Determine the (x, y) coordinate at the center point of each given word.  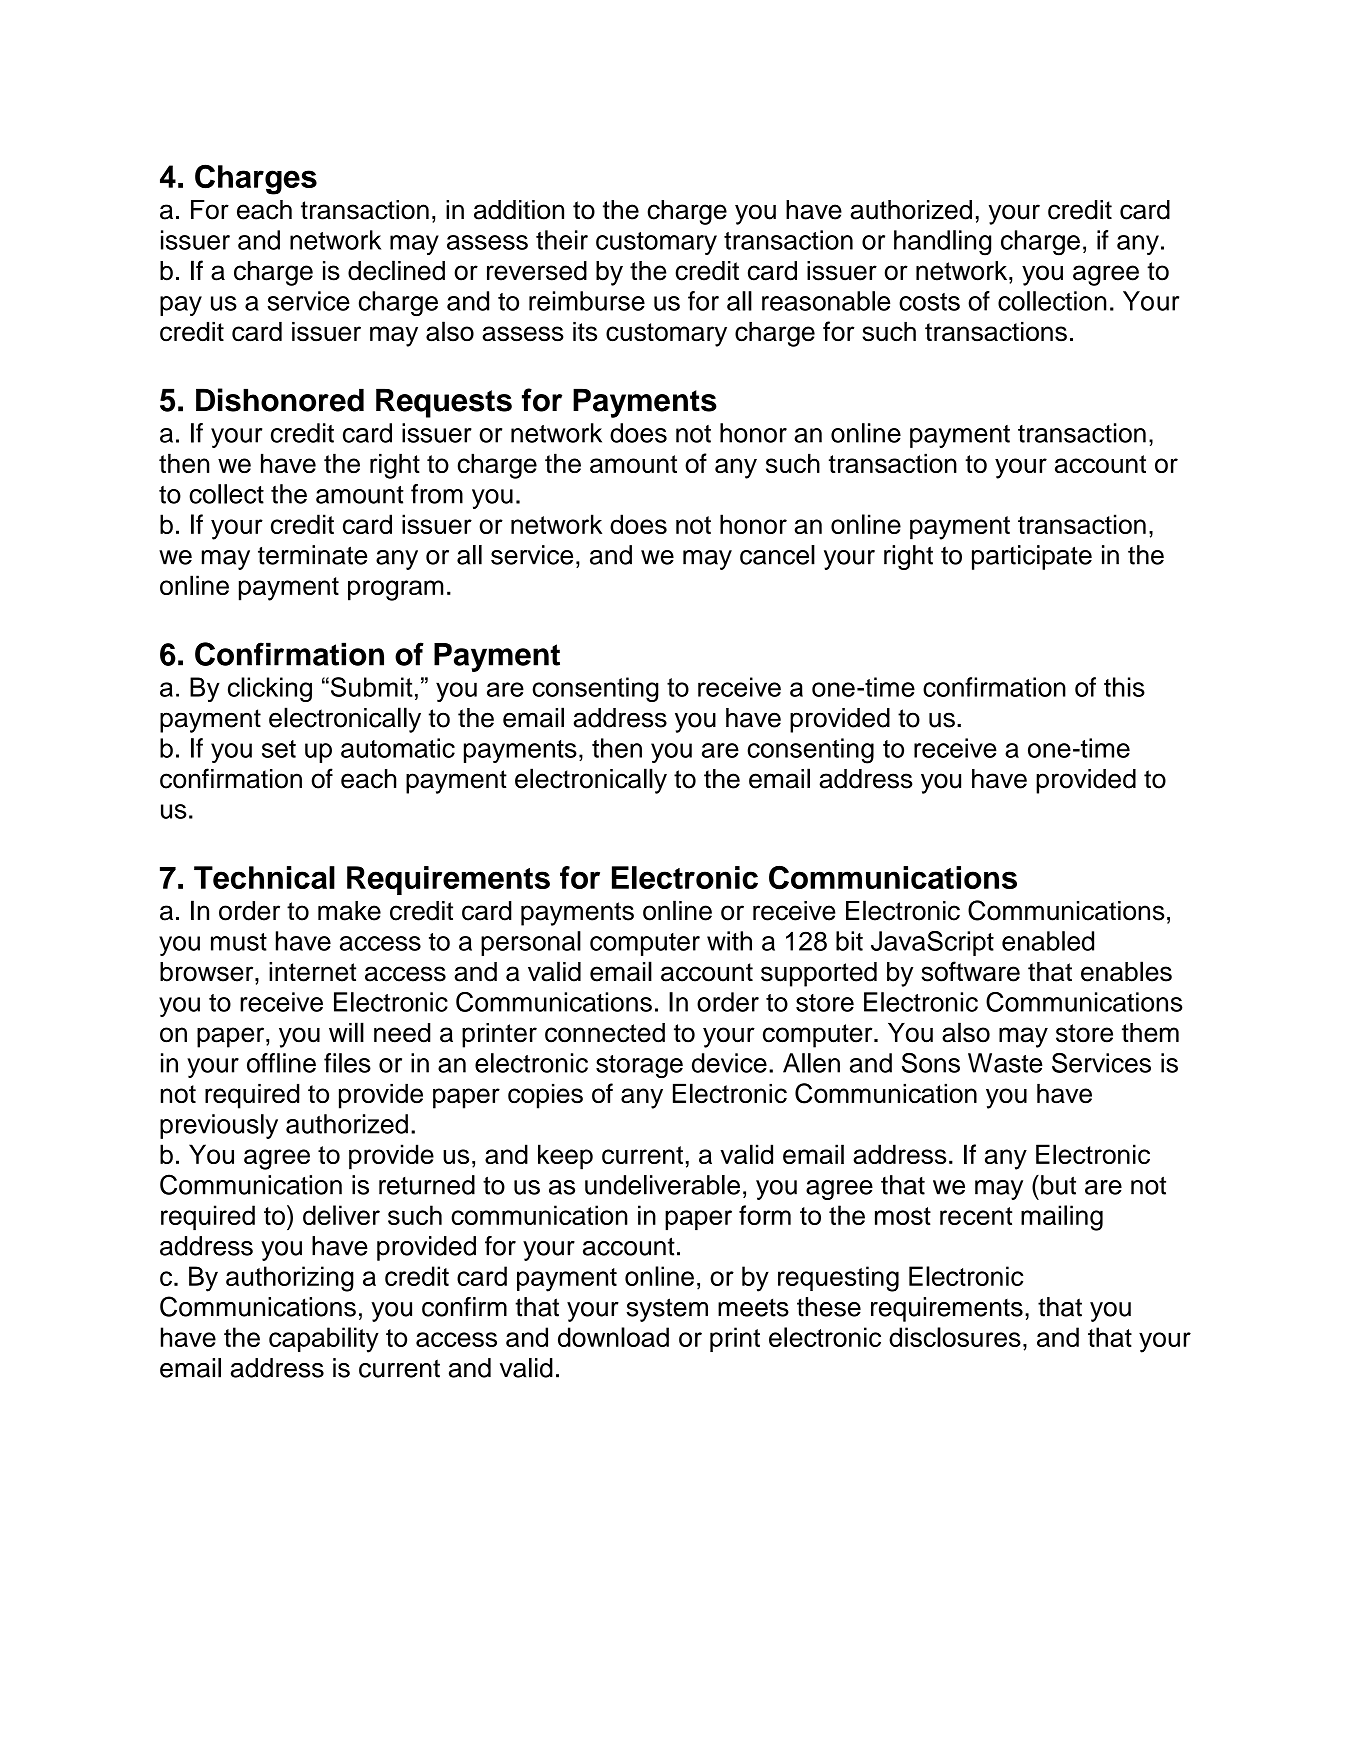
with (729, 941)
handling (942, 243)
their (562, 240)
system (667, 1310)
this (1124, 687)
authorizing (290, 1279)
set (279, 749)
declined (396, 270)
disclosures (955, 1337)
